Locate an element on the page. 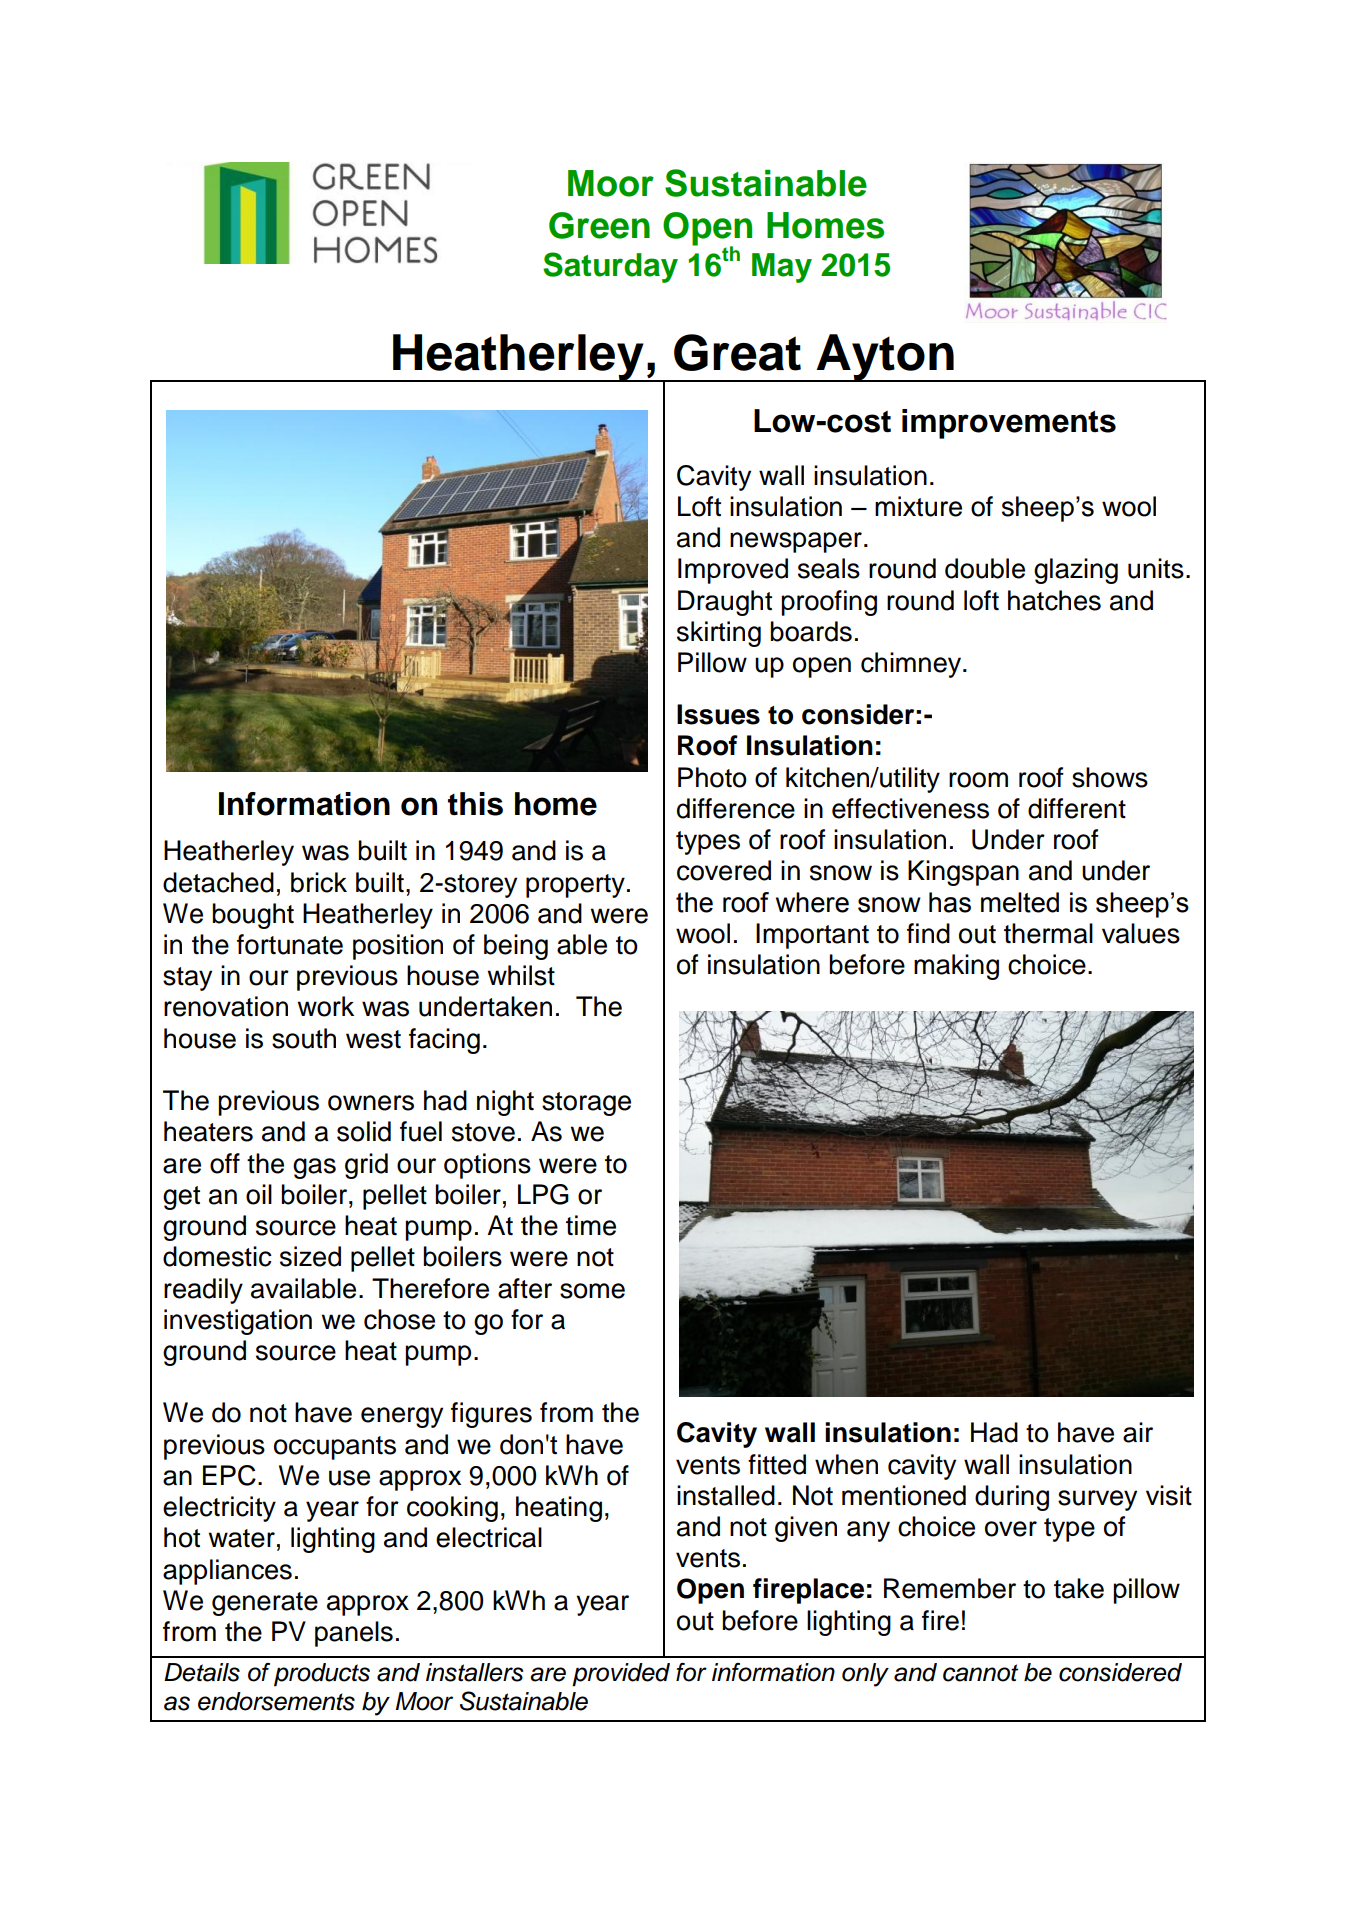 The width and height of the image is (1347, 1905). fortunate is located at coordinates (290, 944).
